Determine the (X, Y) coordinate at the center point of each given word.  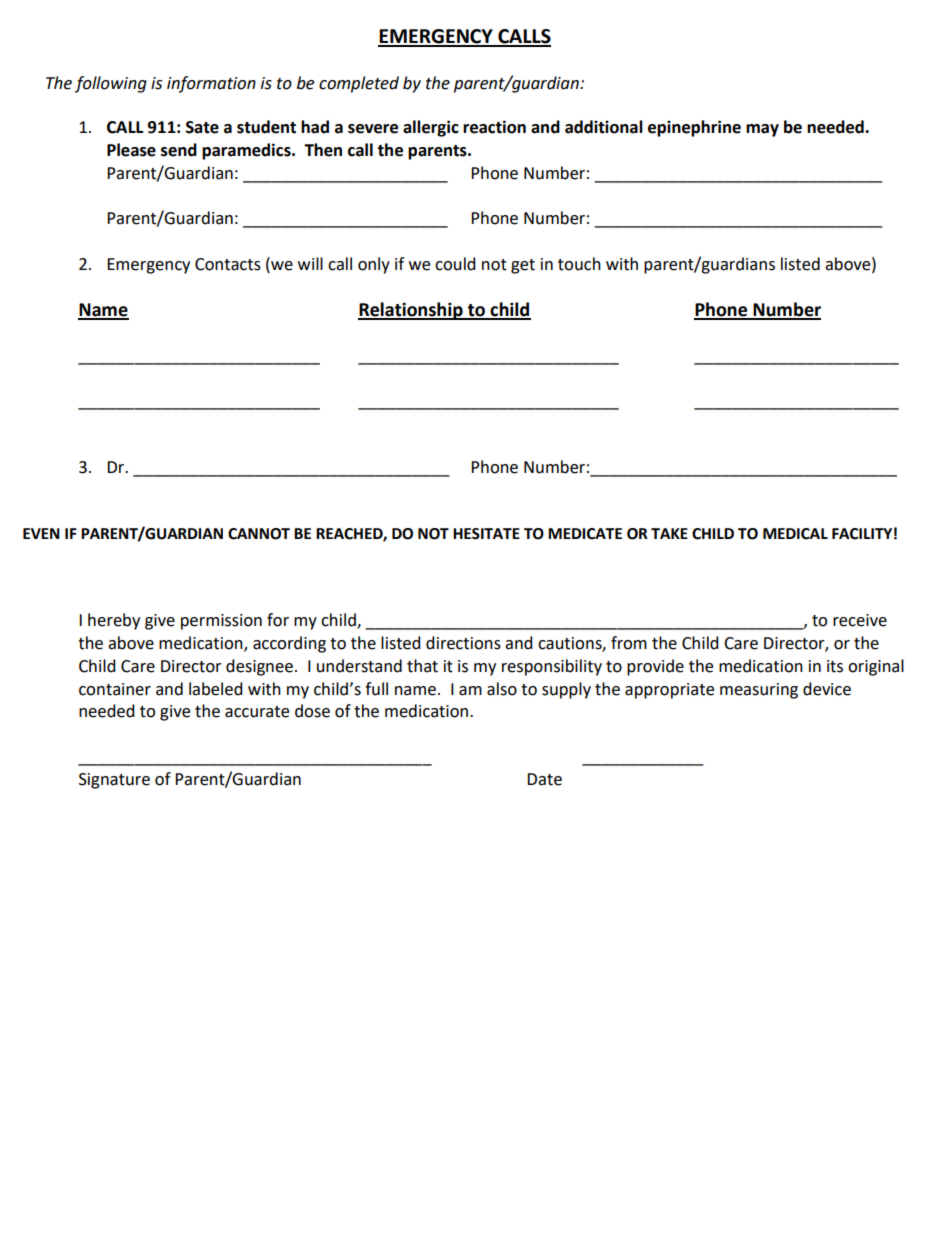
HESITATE (486, 534)
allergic (431, 128)
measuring (759, 691)
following (111, 84)
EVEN (41, 533)
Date (544, 779)
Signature (114, 781)
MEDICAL (795, 534)
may (762, 130)
